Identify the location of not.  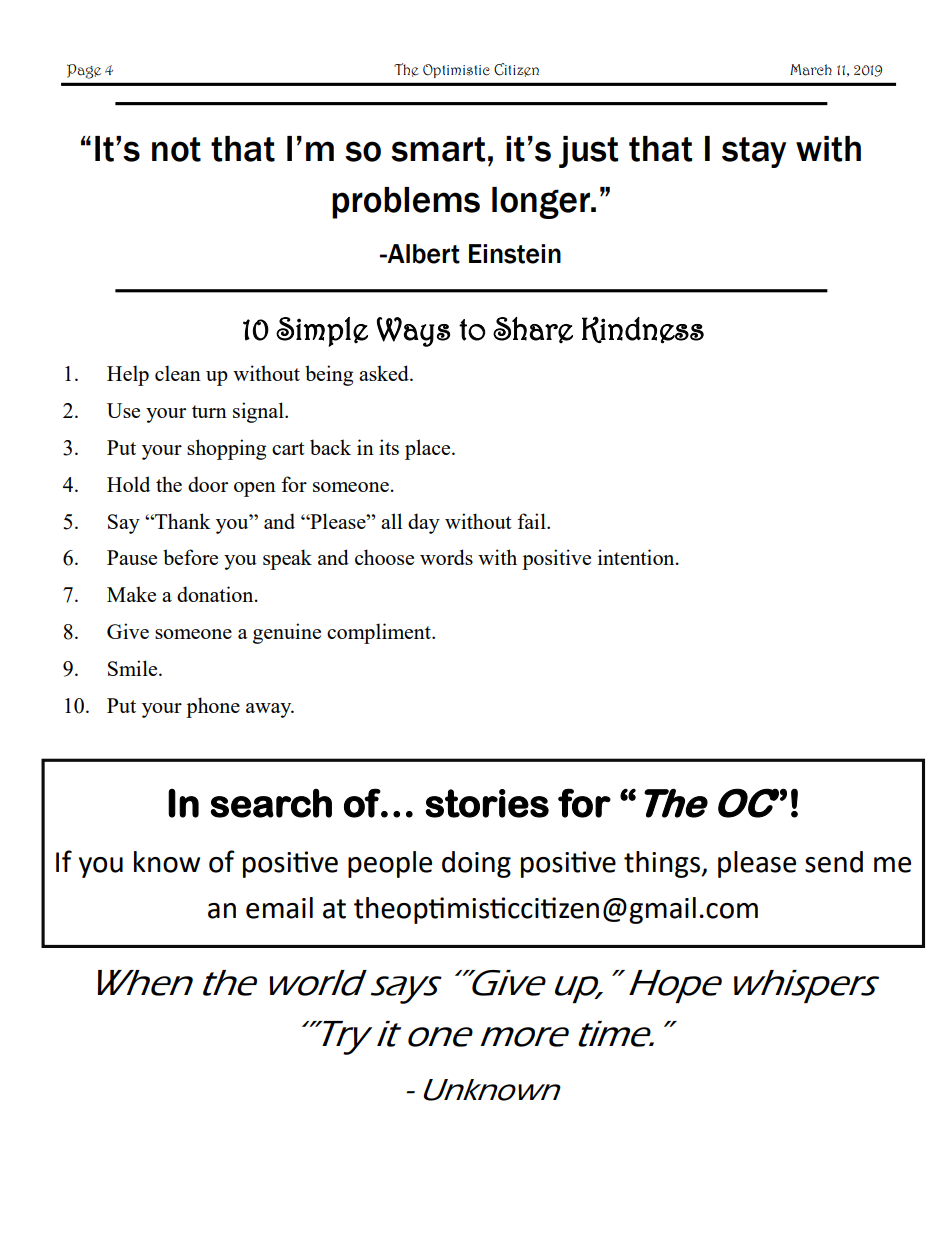
(176, 149).
